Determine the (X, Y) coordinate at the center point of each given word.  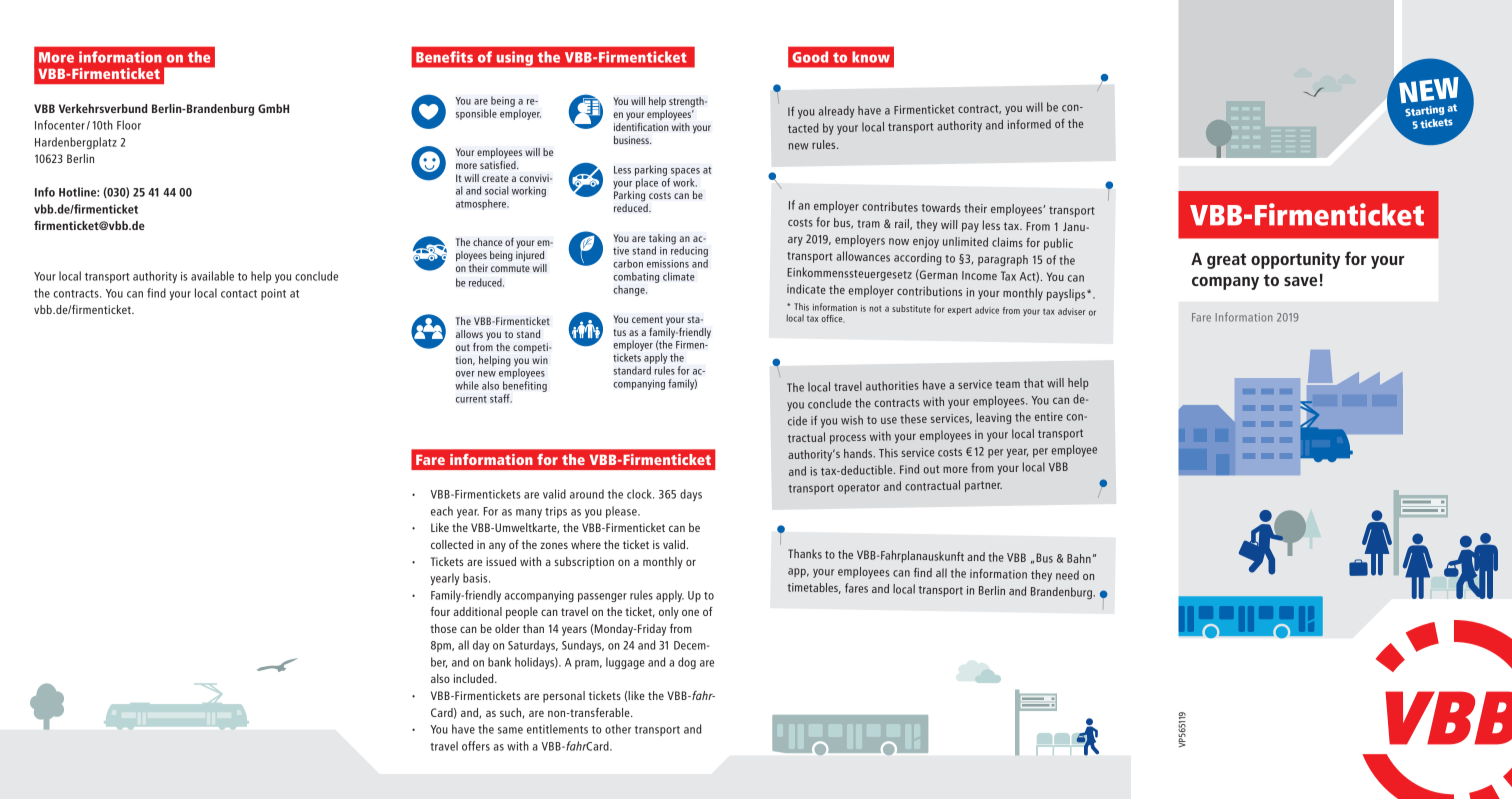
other (618, 729)
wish (852, 420)
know (871, 57)
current (471, 399)
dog (687, 663)
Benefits (444, 57)
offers (476, 746)
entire (1049, 416)
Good (810, 57)
